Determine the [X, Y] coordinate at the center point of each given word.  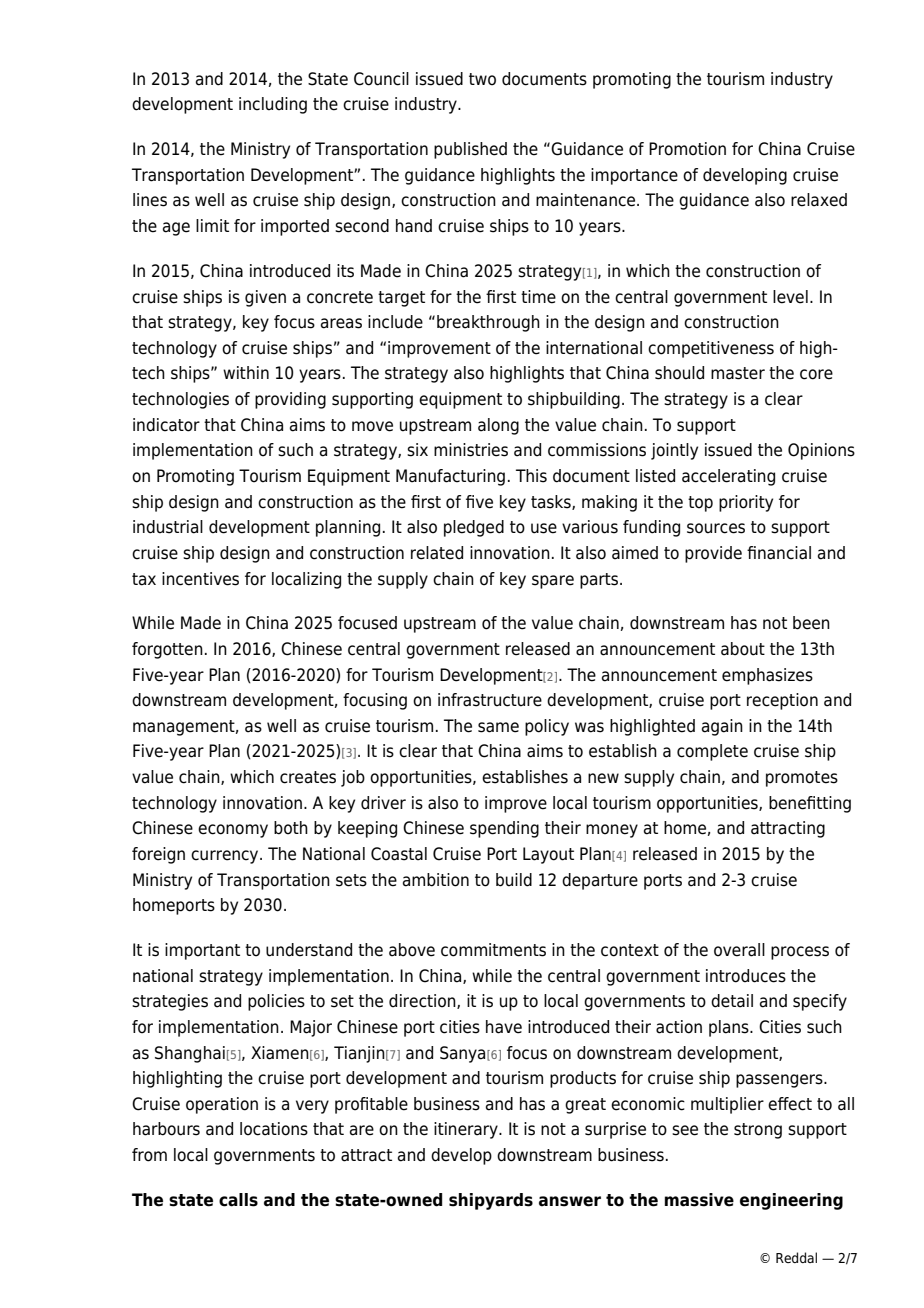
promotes [802, 779]
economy [233, 831]
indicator [166, 425]
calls [238, 1200]
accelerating [728, 477]
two [482, 79]
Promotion [687, 149]
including [273, 105]
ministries [471, 450]
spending [504, 829]
